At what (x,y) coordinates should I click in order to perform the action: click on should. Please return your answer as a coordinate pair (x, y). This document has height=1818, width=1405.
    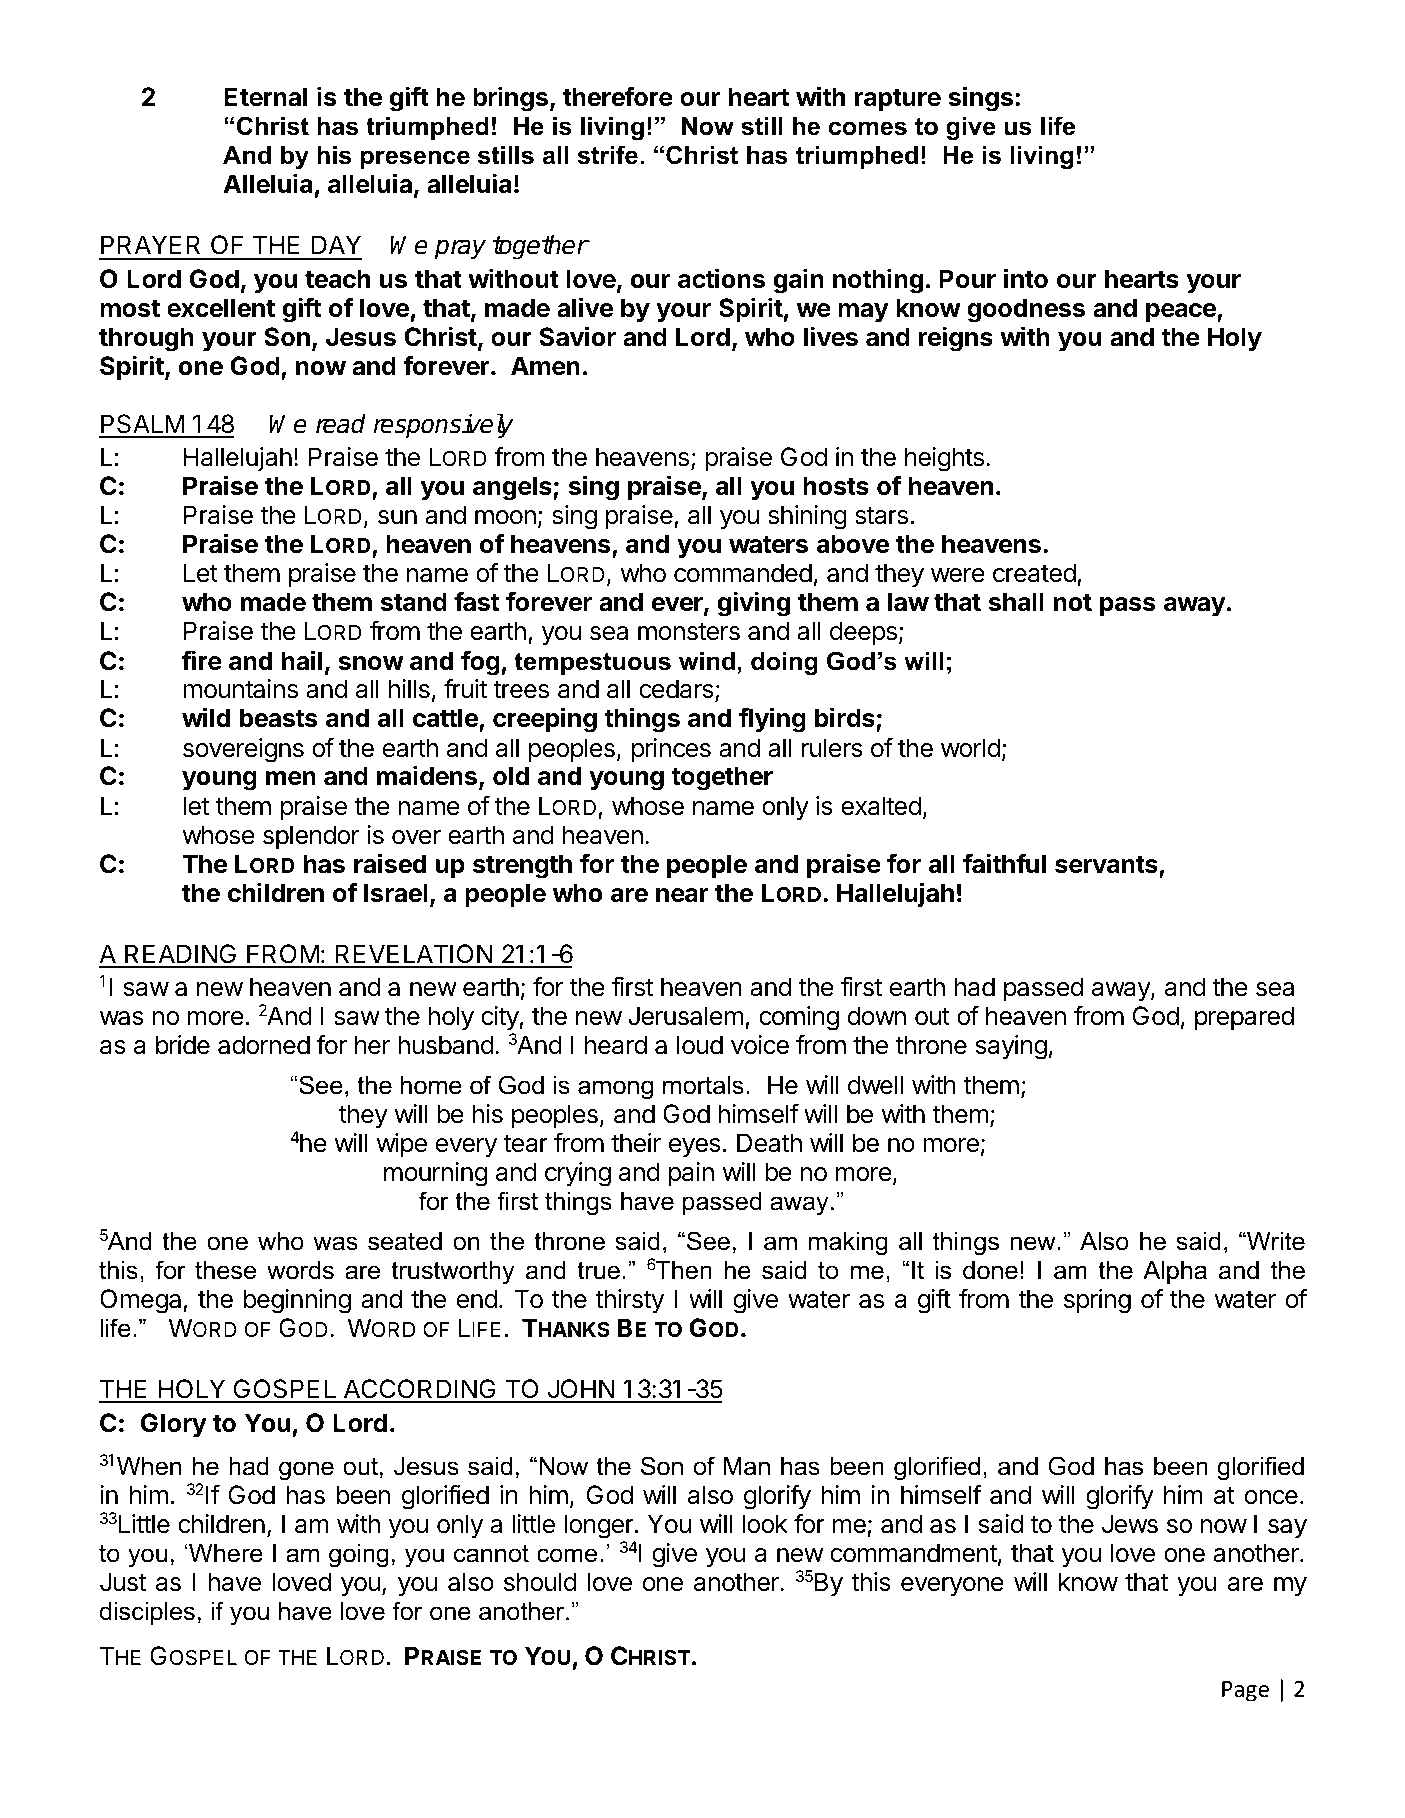
    Looking at the image, I should click on (540, 1582).
